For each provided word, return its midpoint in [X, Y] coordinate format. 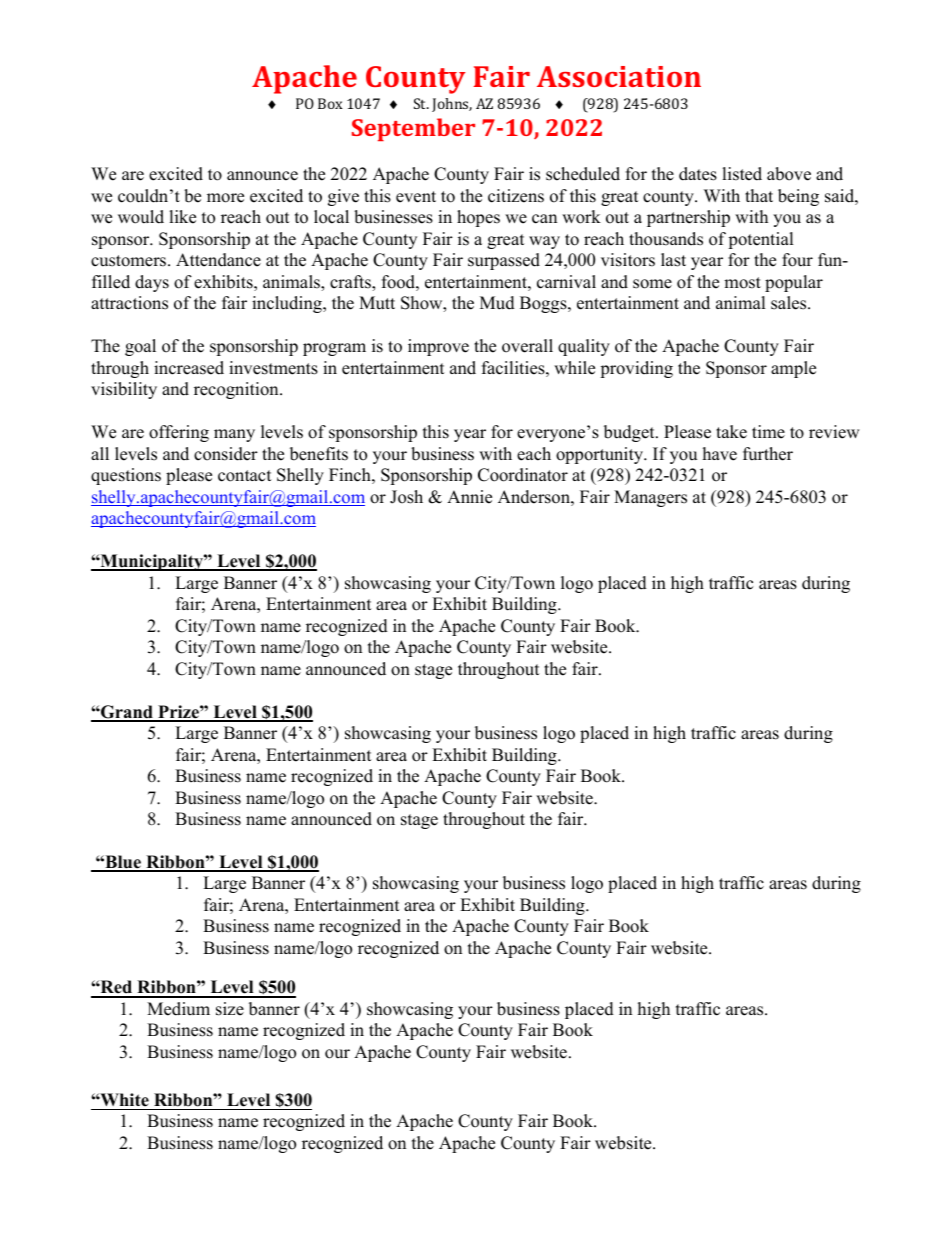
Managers [650, 498]
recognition [237, 390]
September [413, 129]
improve [438, 347]
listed [742, 174]
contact [245, 476]
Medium [178, 1009]
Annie [469, 497]
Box [330, 103]
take [731, 432]
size [230, 1009]
